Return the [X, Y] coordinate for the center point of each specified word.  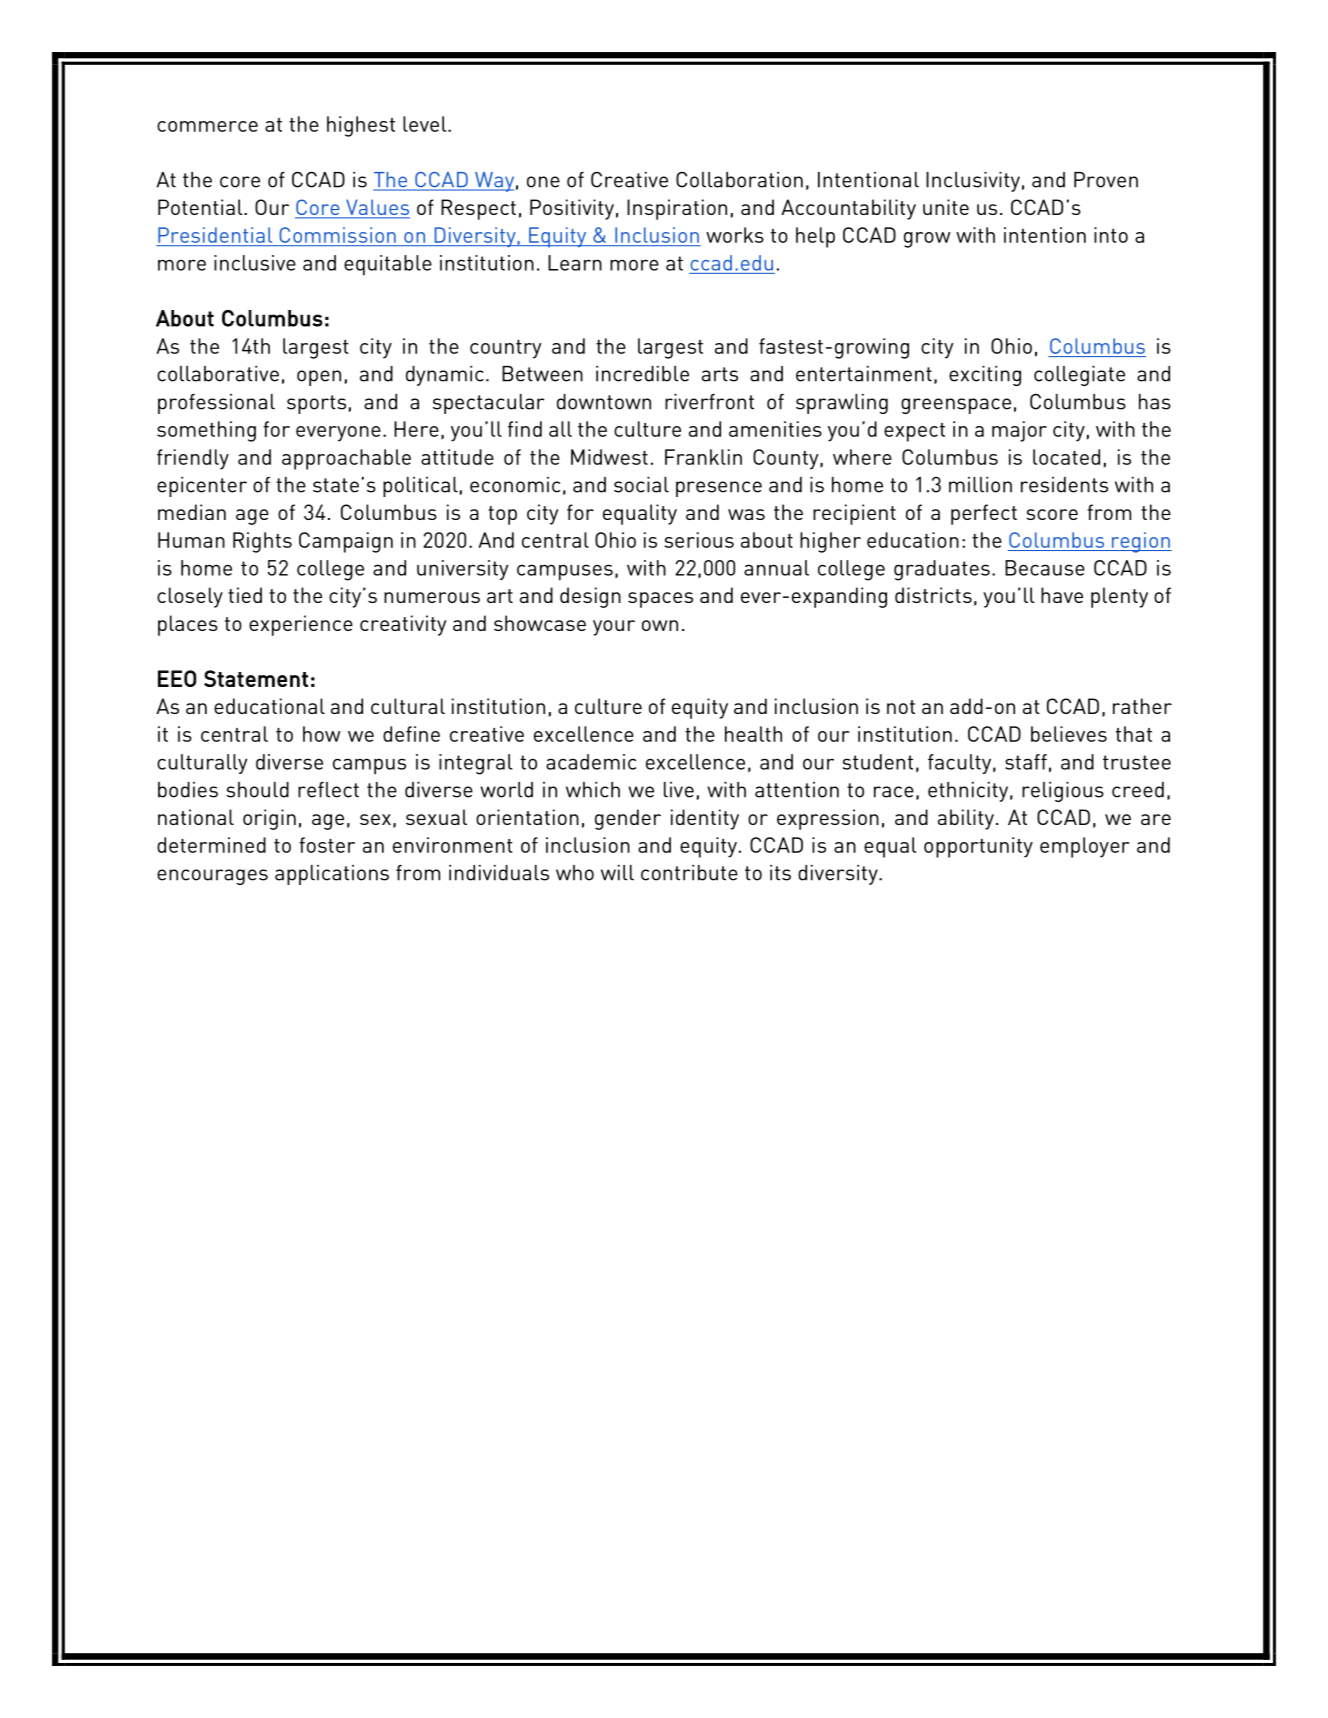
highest [361, 126]
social [641, 485]
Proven [1106, 180]
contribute [689, 873]
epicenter [202, 487]
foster [327, 845]
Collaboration [739, 180]
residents [1064, 485]
